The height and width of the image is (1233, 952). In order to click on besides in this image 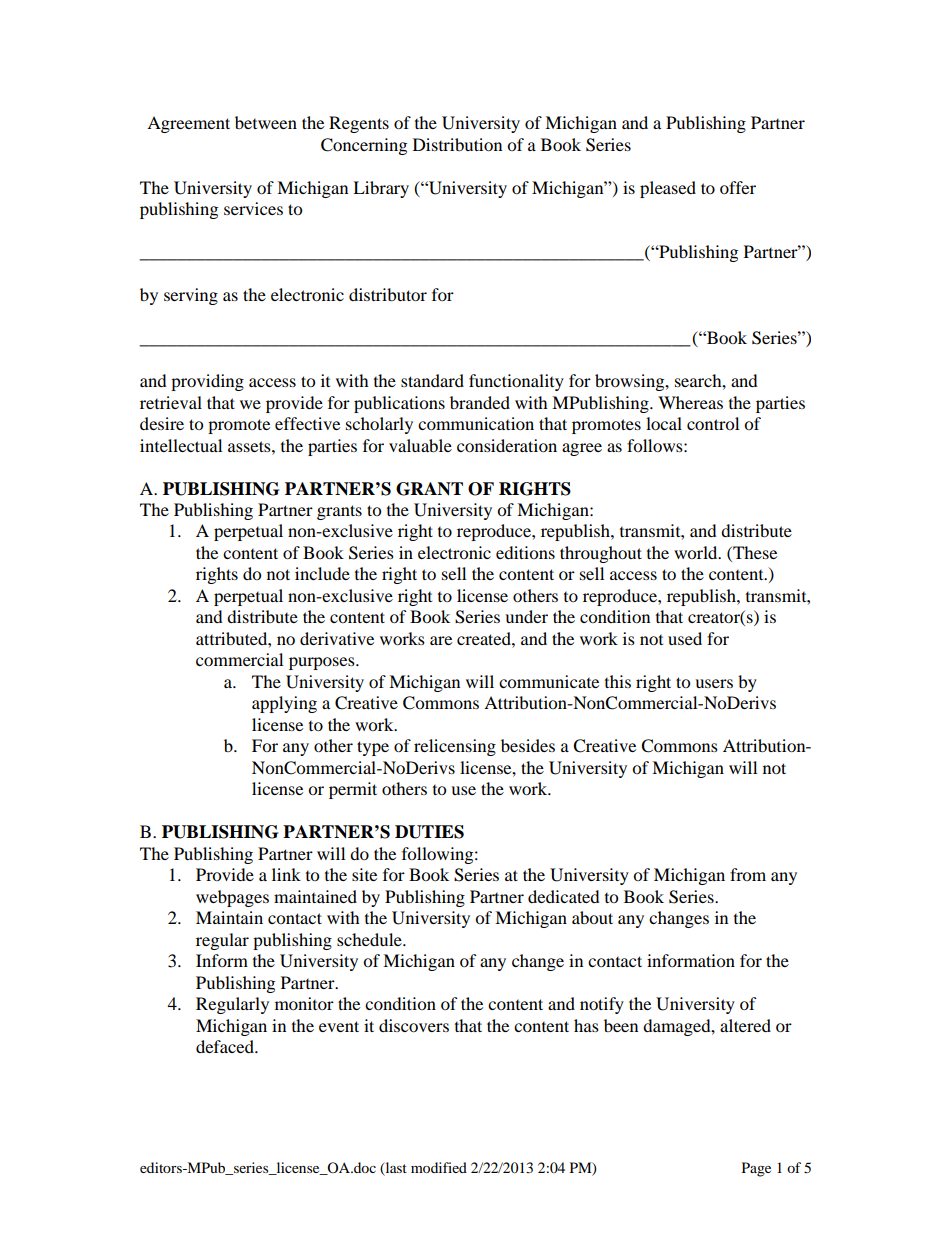, I will do `click(528, 745)`.
